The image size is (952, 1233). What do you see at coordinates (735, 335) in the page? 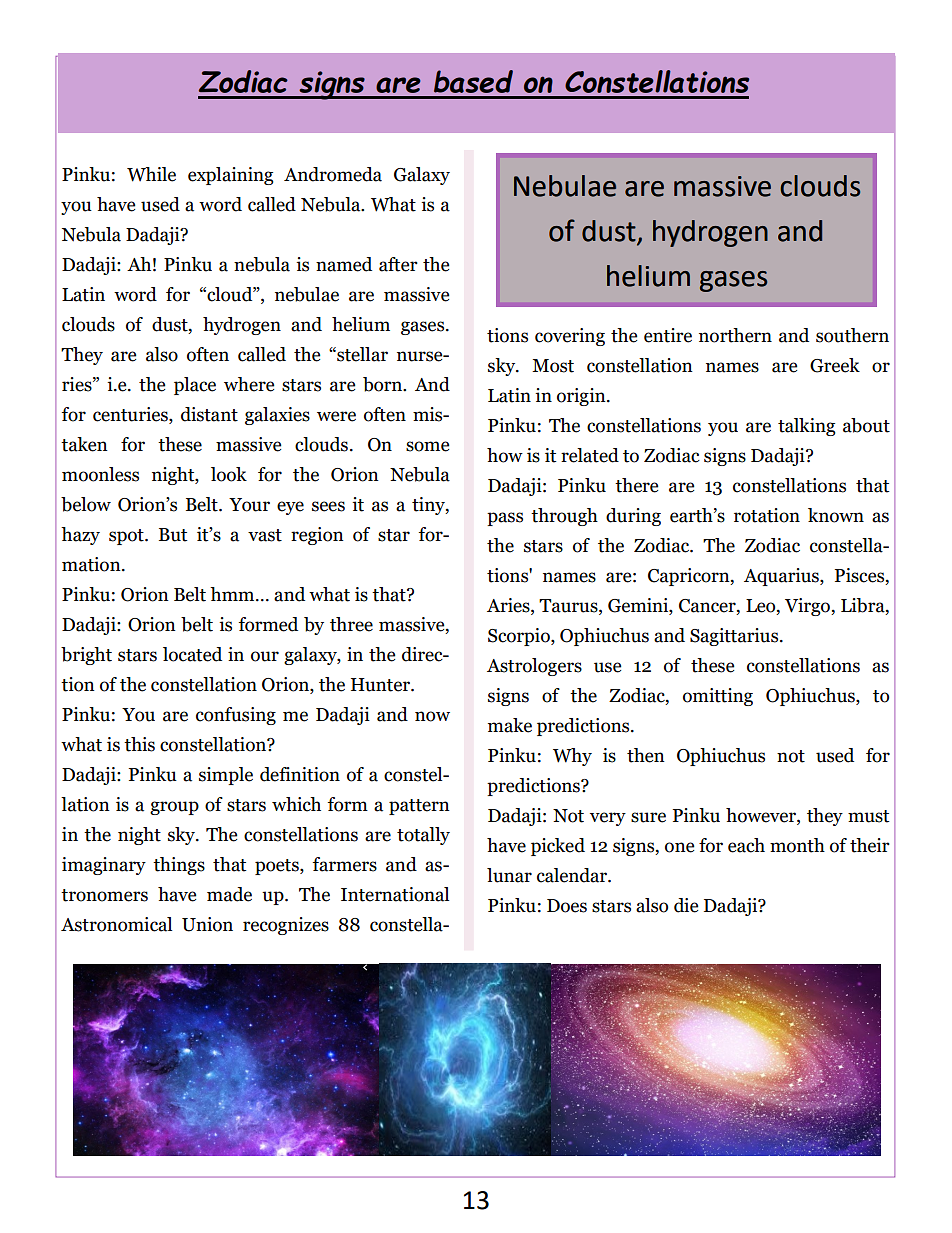
I see `northern` at bounding box center [735, 335].
